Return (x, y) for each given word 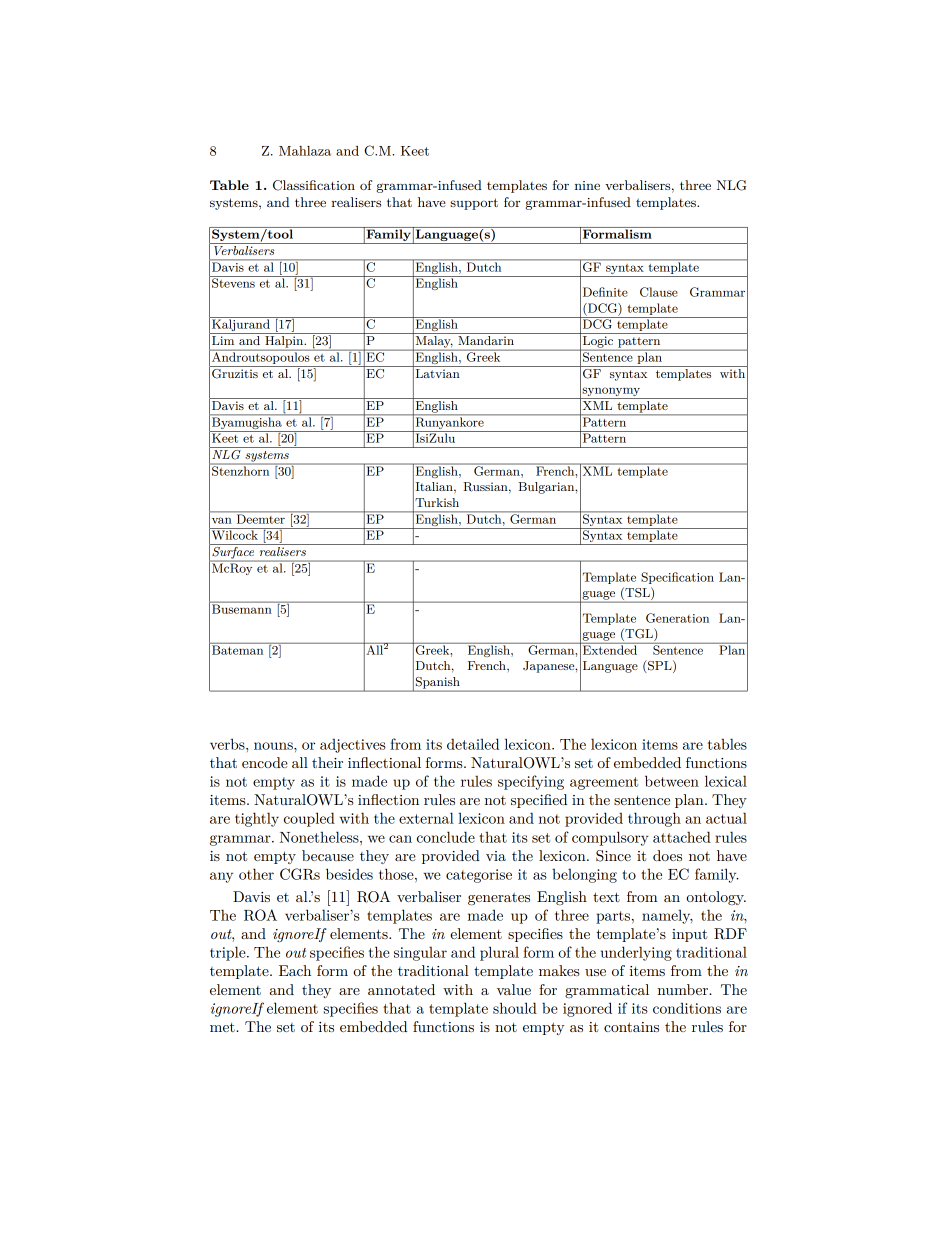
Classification (314, 185)
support (474, 204)
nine (587, 185)
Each (295, 970)
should (515, 1008)
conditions (687, 1008)
